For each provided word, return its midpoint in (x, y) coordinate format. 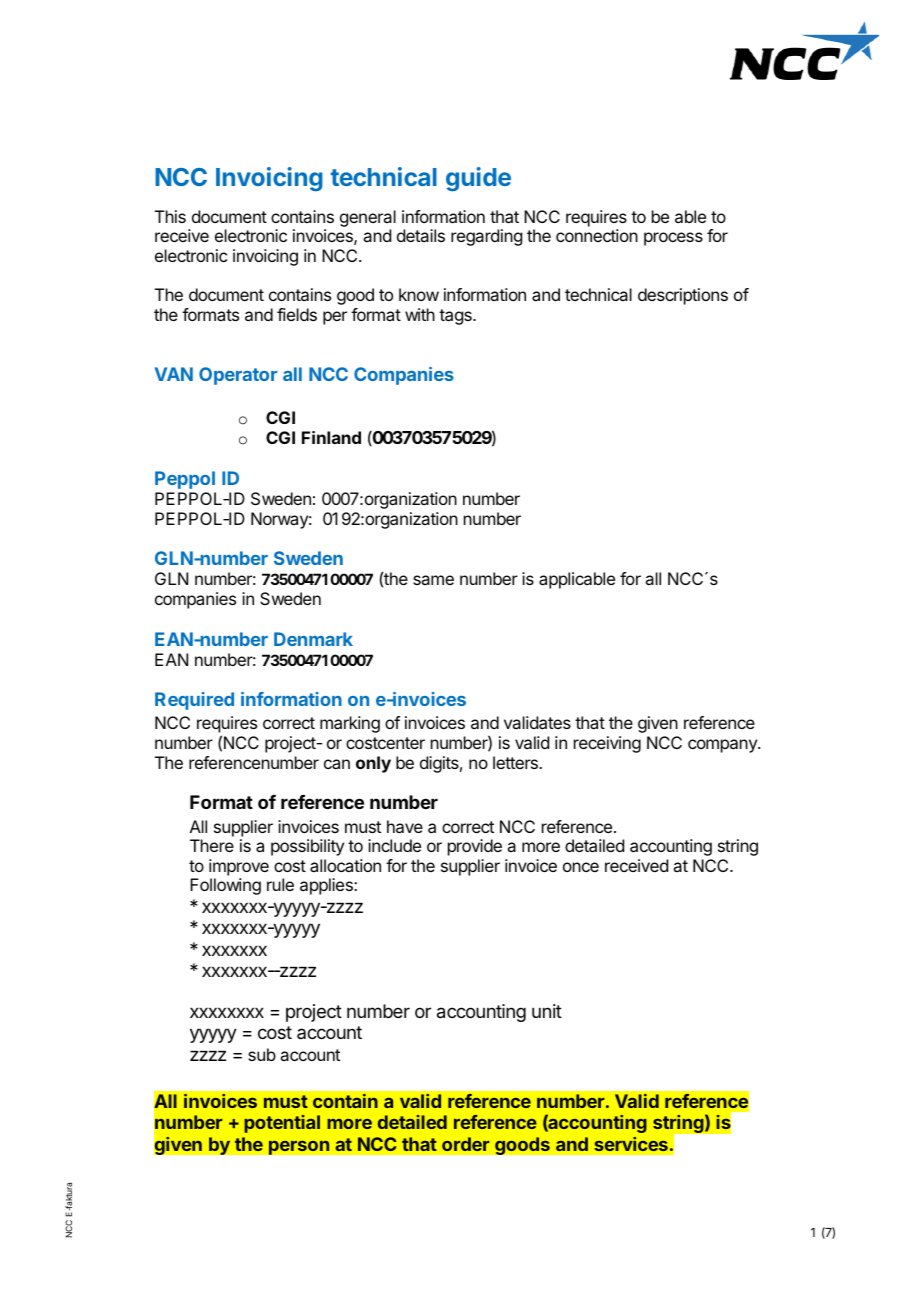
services (631, 1144)
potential (282, 1124)
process (673, 239)
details (421, 235)
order (465, 1144)
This (170, 216)
